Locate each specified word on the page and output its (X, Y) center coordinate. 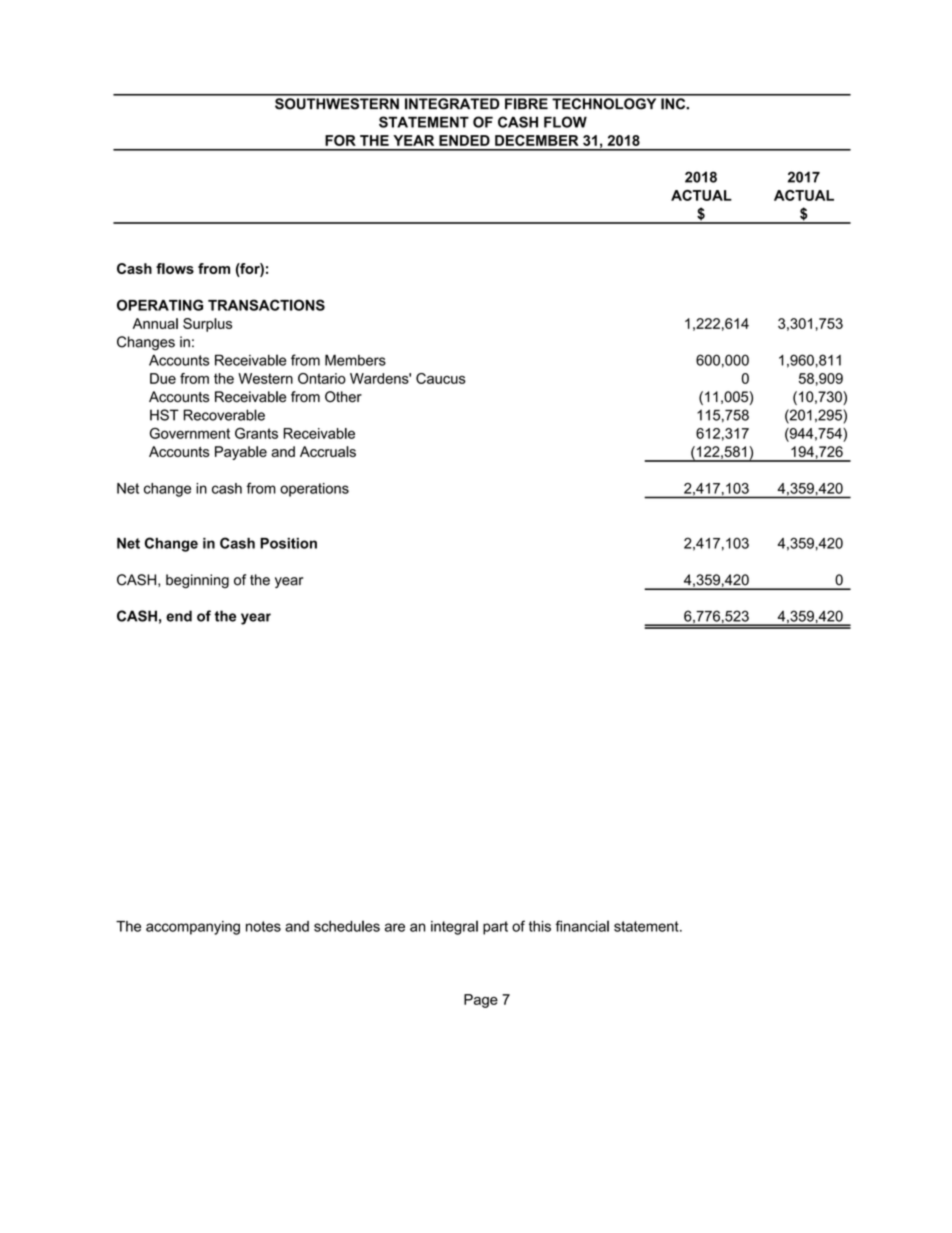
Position (288, 543)
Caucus (441, 378)
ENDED (464, 140)
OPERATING (160, 305)
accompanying (193, 928)
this (540, 926)
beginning (197, 581)
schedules (347, 926)
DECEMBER (536, 140)
